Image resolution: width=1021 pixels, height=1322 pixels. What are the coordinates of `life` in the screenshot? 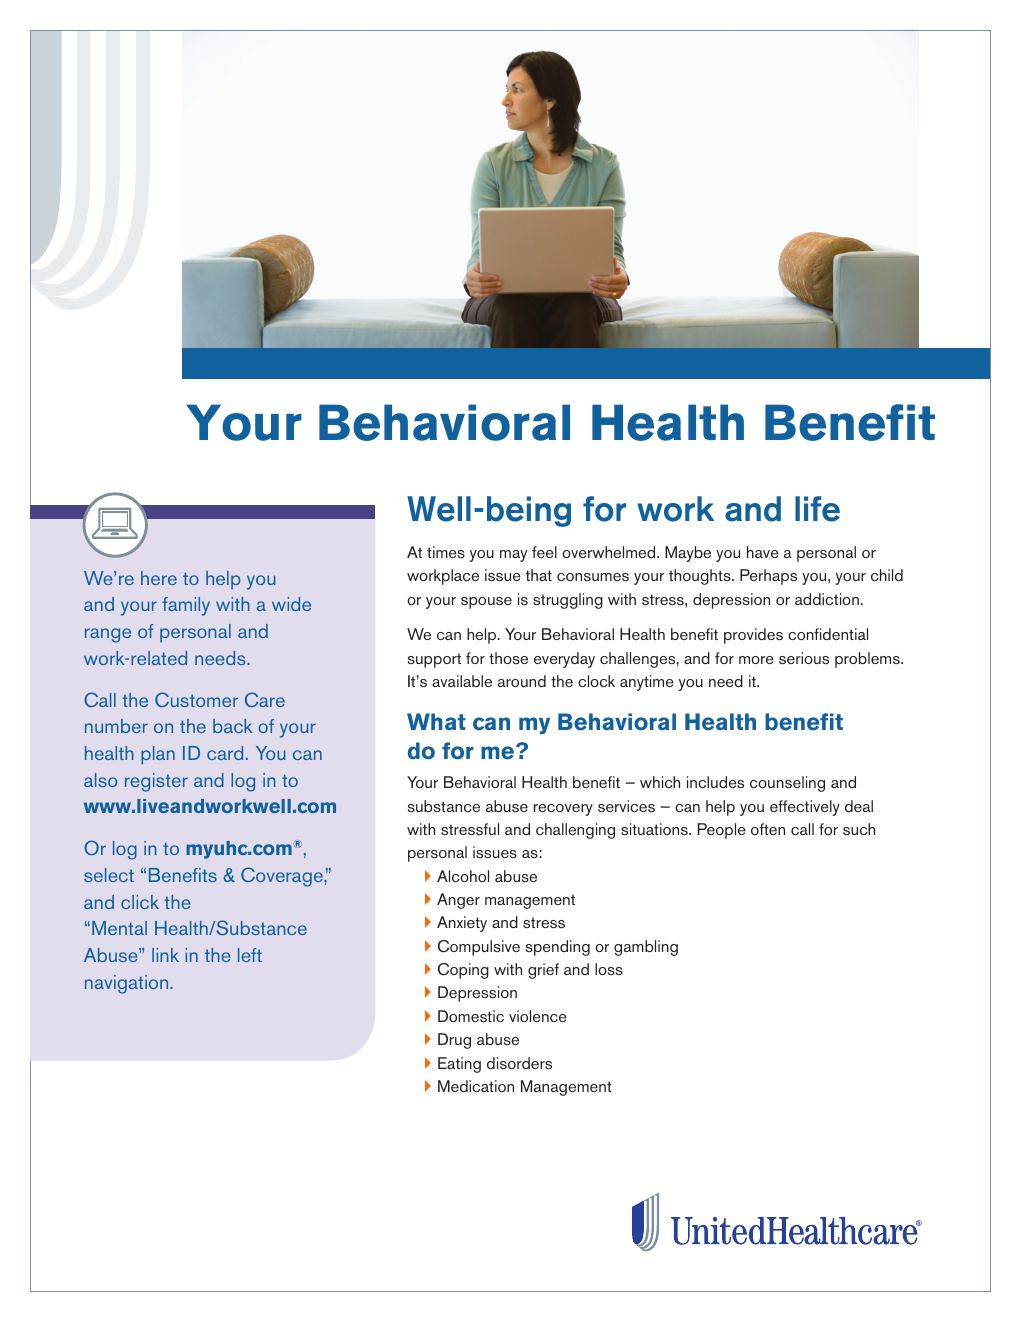 It's located at (817, 509).
